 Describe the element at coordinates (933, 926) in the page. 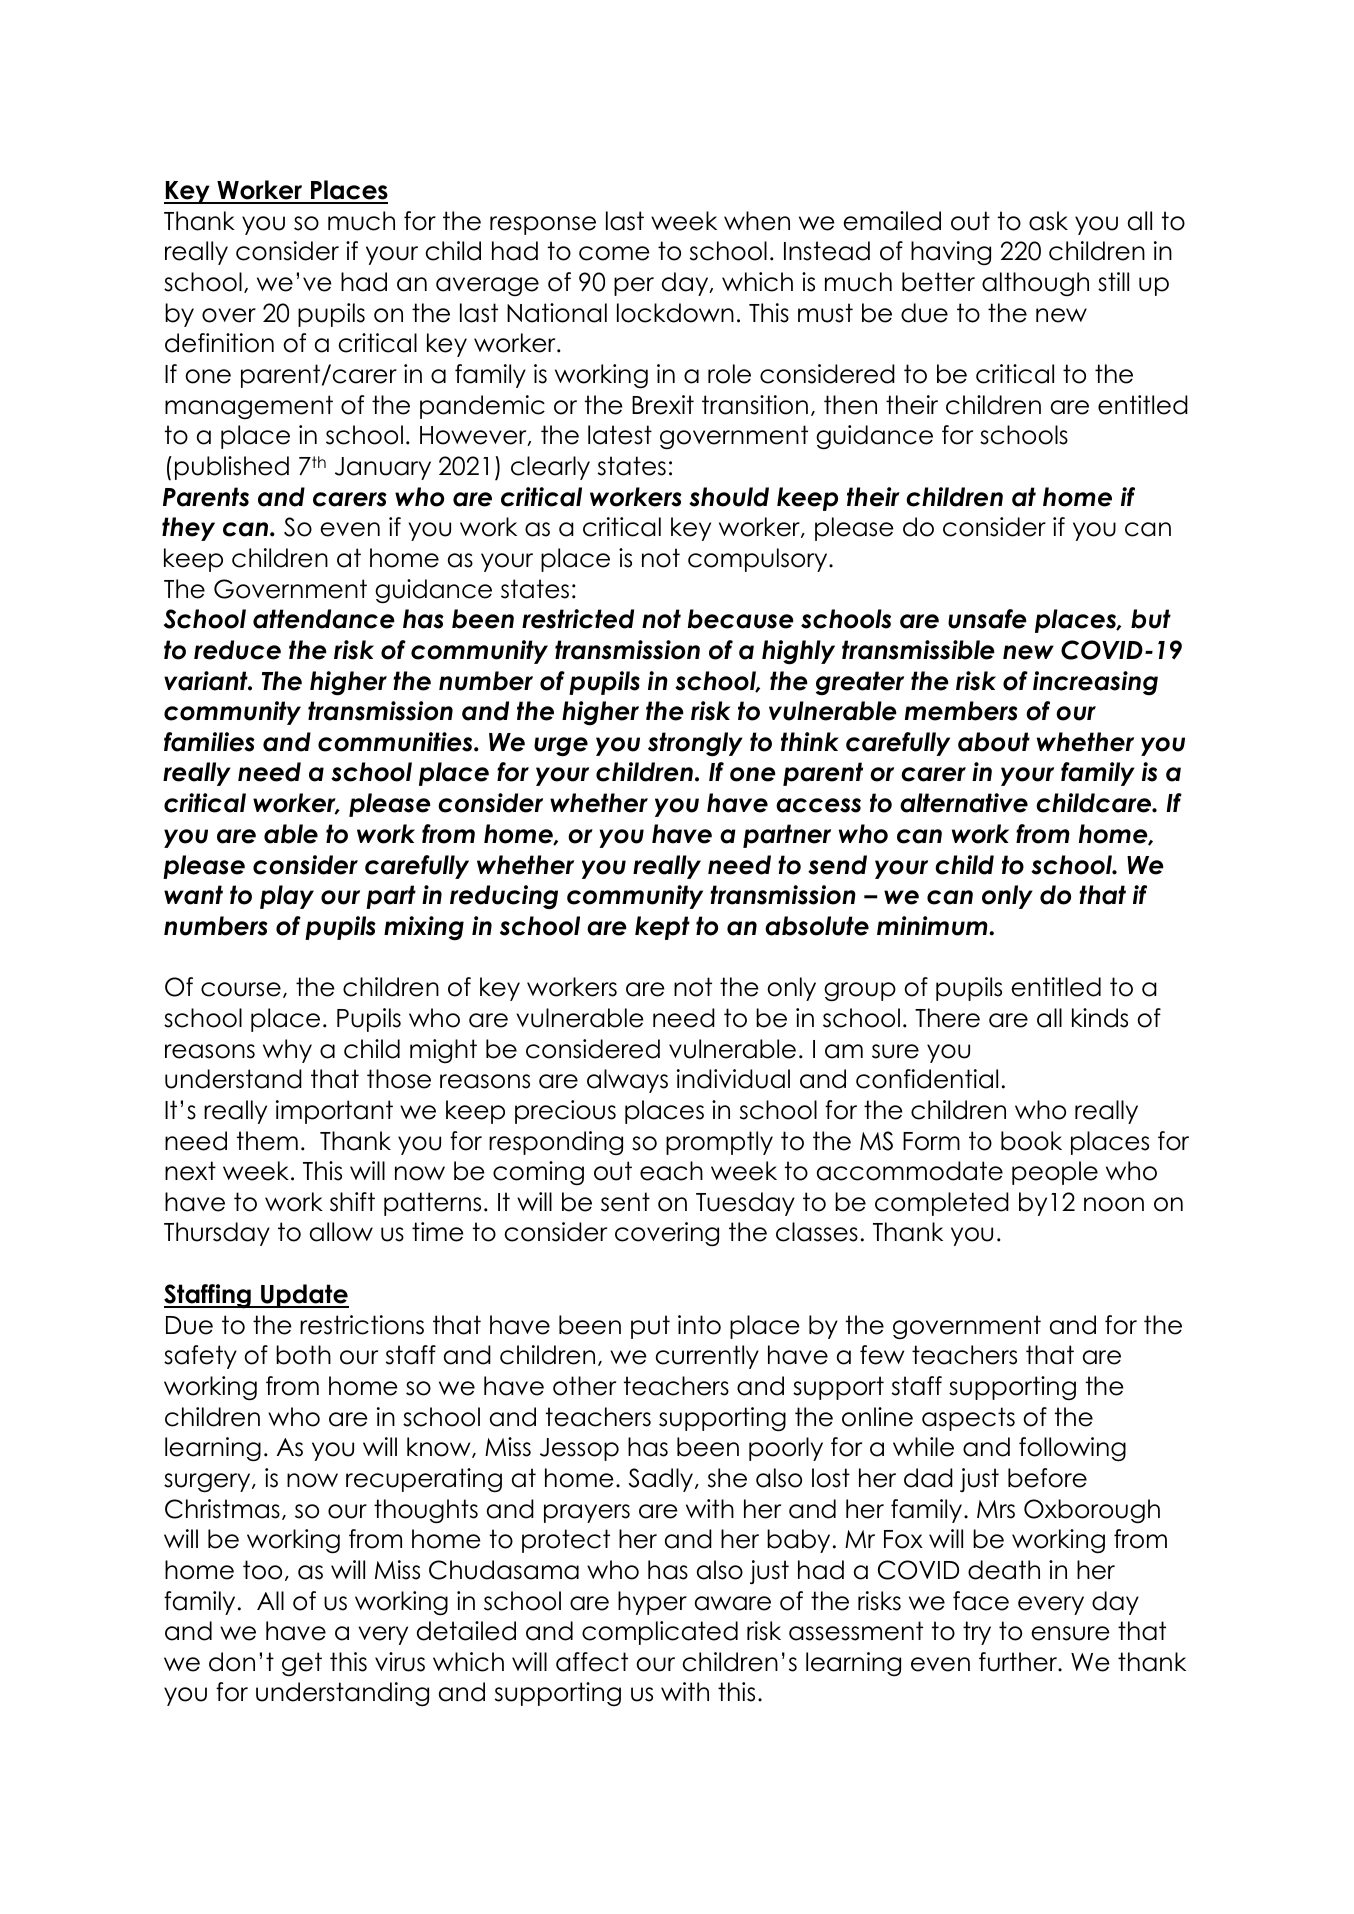

I see `minimum` at that location.
